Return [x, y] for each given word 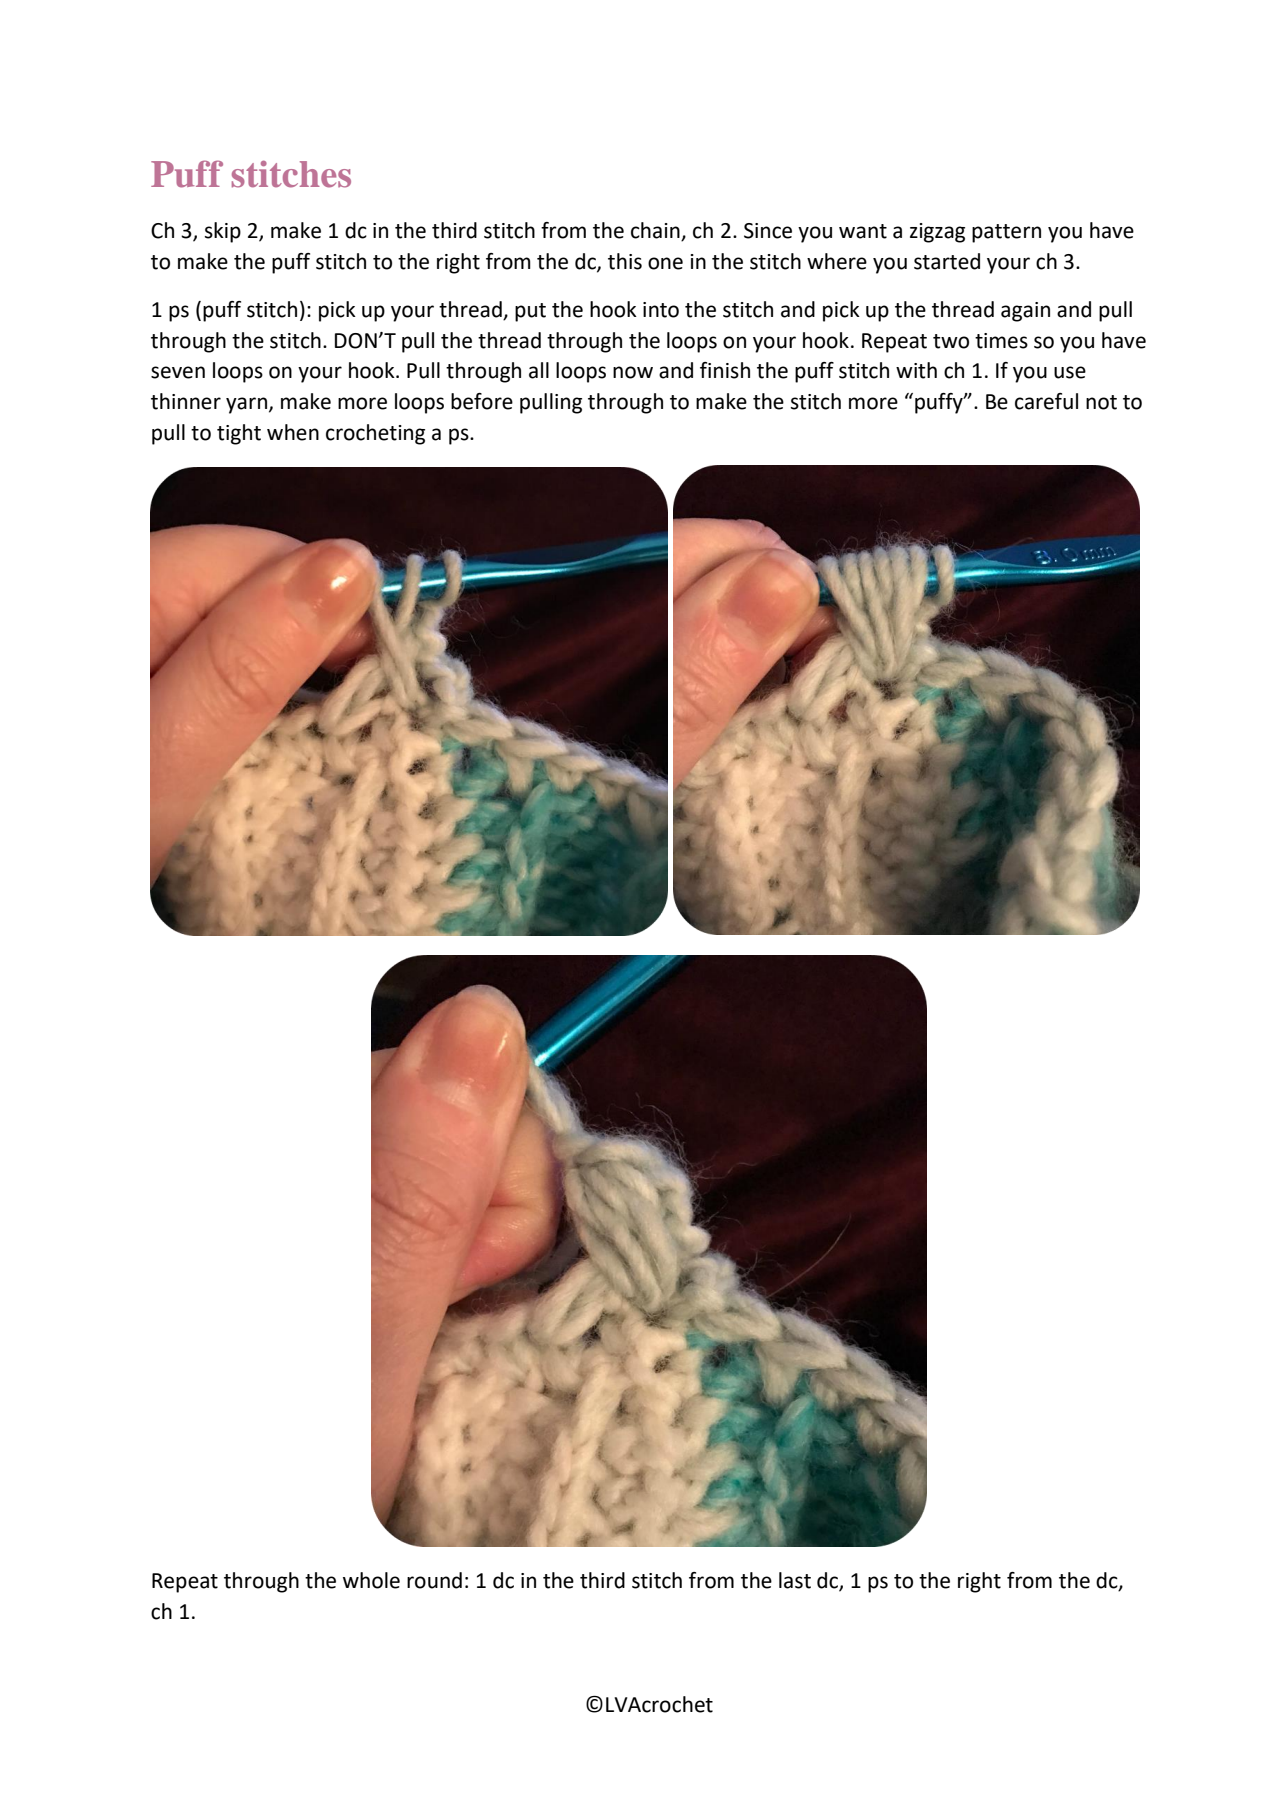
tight [239, 434]
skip [223, 232]
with [916, 370]
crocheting [375, 434]
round [434, 1580]
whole [371, 1580]
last [795, 1580]
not [1101, 402]
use [1070, 372]
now [633, 372]
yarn [248, 405]
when [293, 432]
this [625, 261]
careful [1046, 401]
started [947, 261]
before [482, 401]
